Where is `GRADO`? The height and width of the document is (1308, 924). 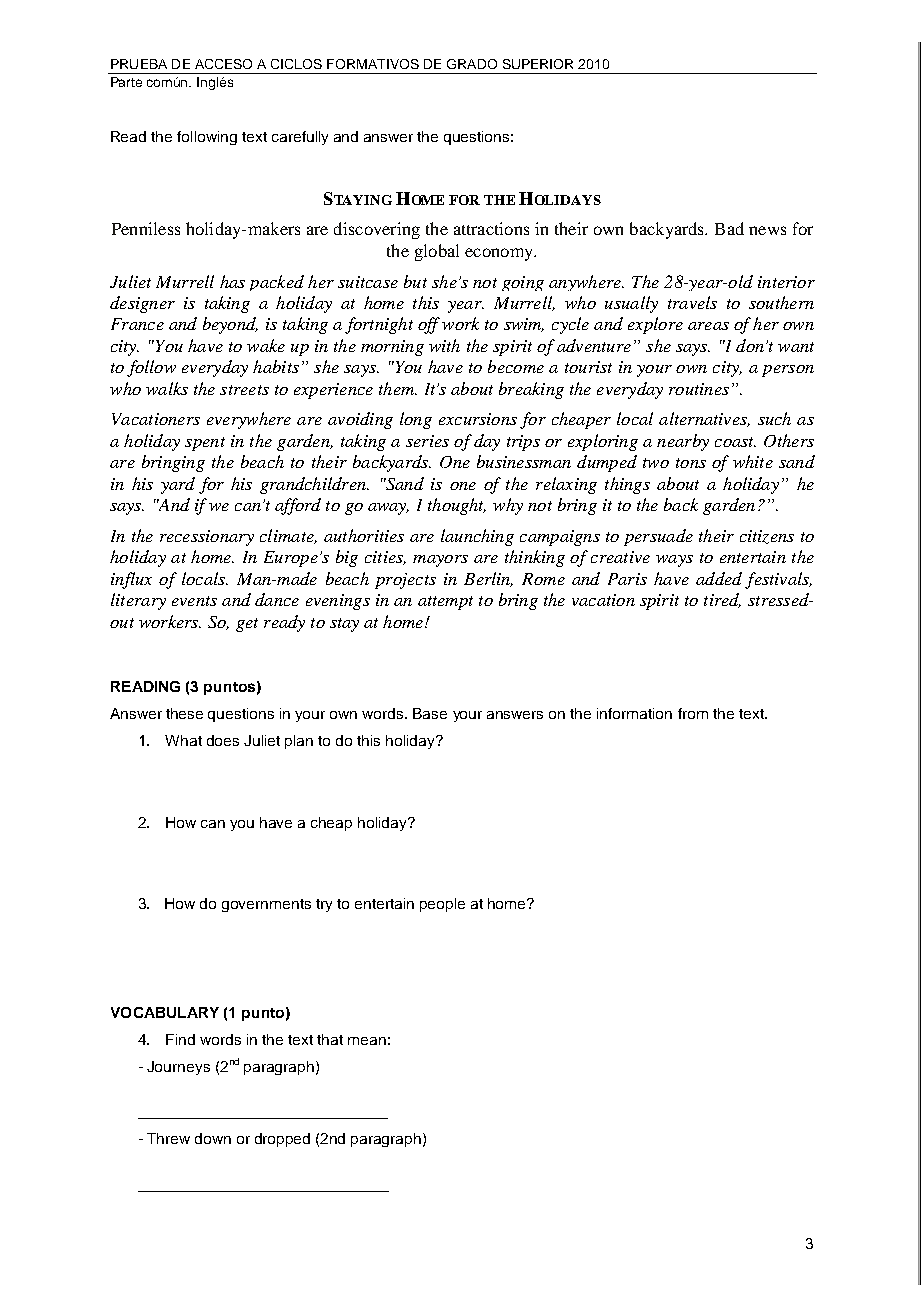 GRADO is located at coordinates (472, 64).
